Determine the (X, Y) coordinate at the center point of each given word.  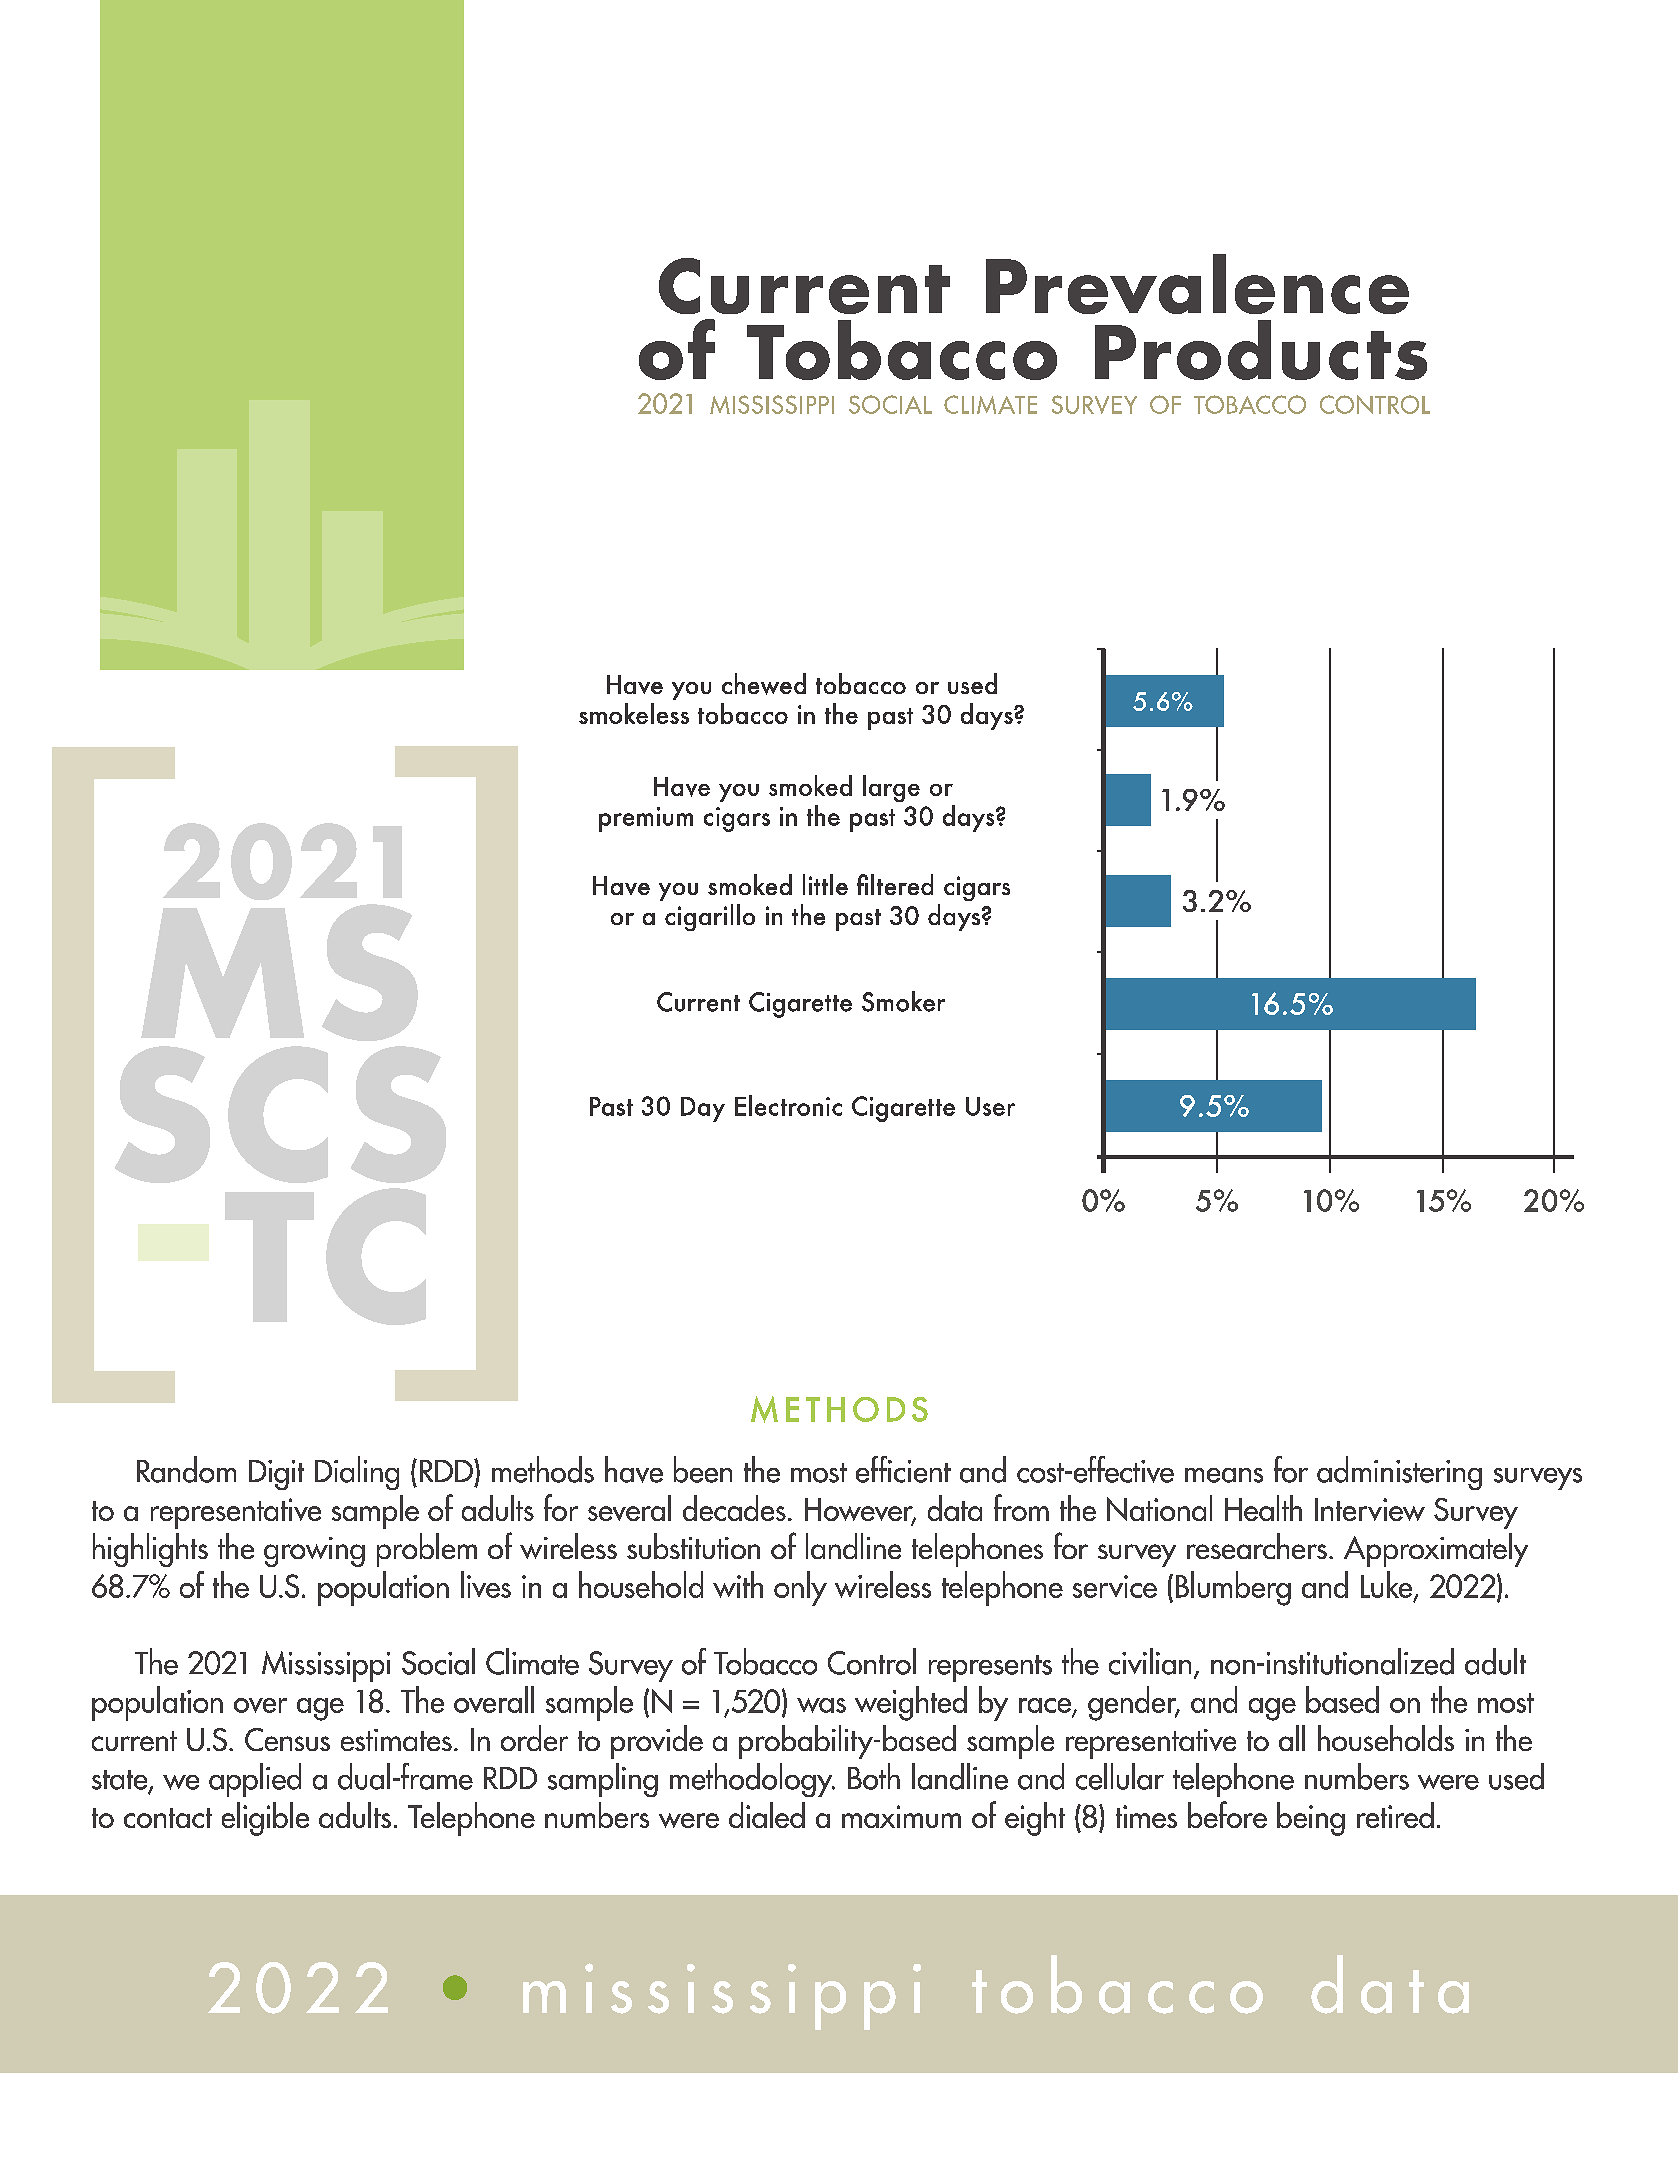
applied (255, 1780)
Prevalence (1197, 284)
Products (1261, 350)
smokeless (634, 713)
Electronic (788, 1105)
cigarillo (710, 917)
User (990, 1106)
